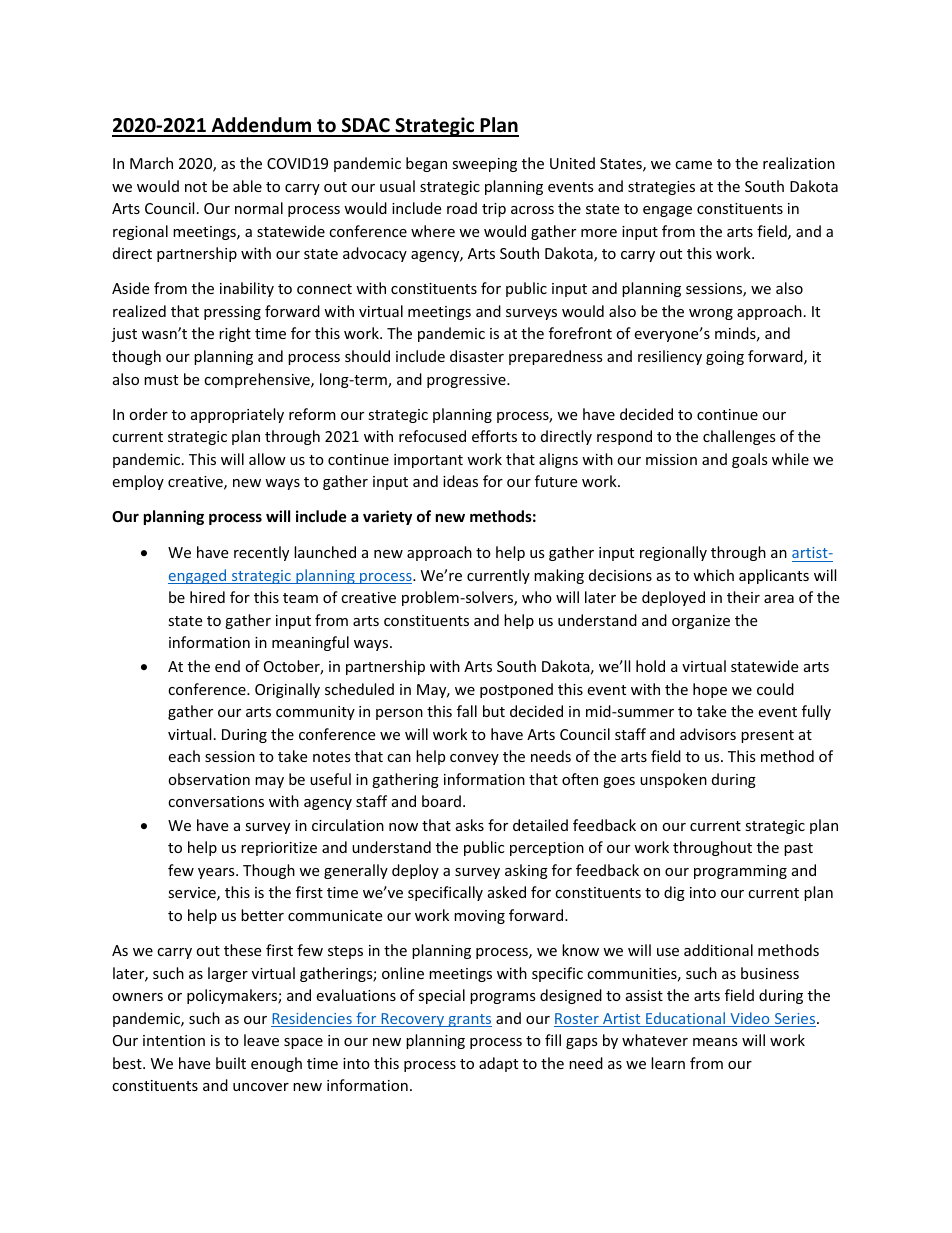 The width and height of the screenshot is (952, 1233). Describe the element at coordinates (231, 1063) in the screenshot. I see `built` at that location.
